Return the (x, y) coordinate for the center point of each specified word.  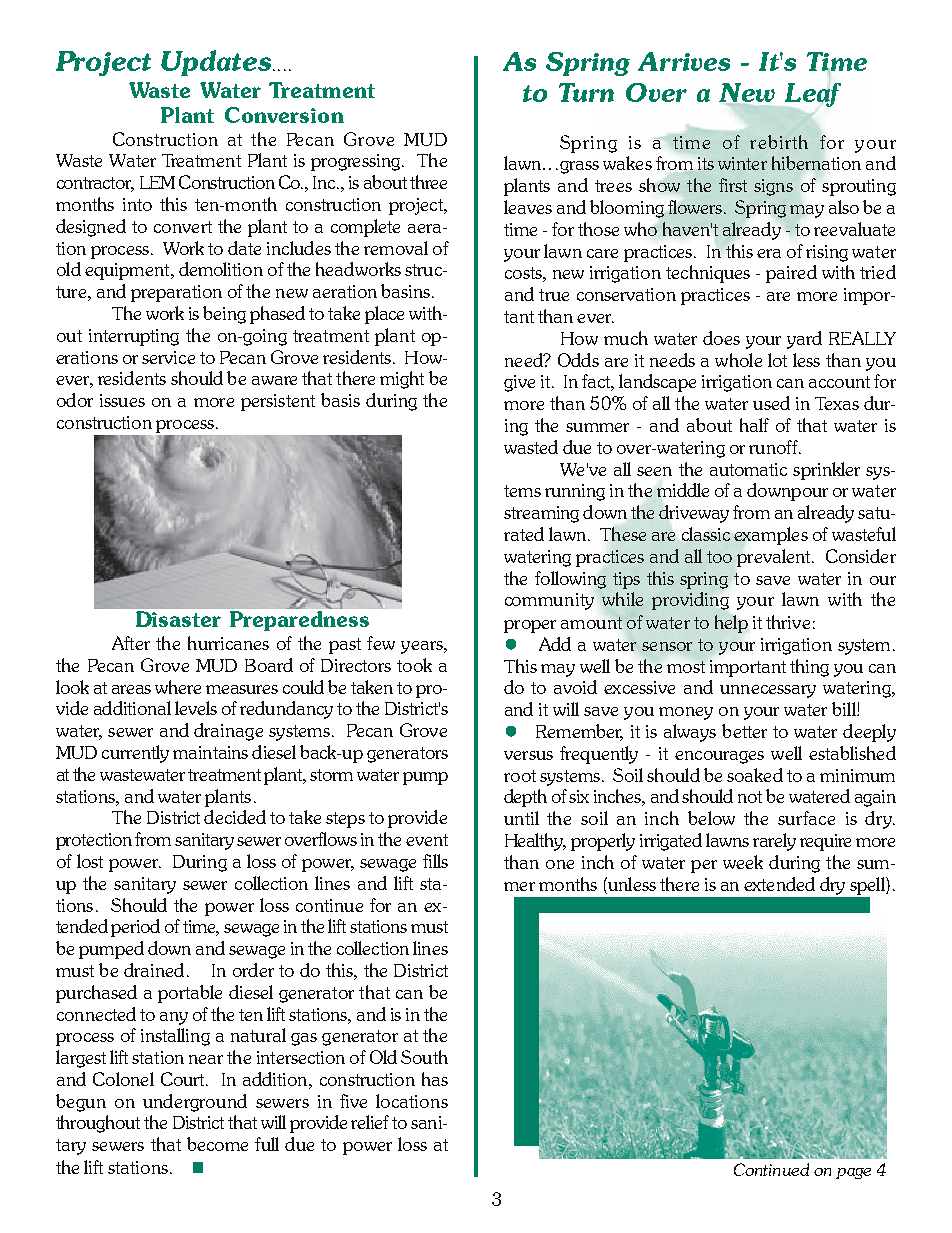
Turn (586, 92)
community (549, 601)
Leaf (813, 93)
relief (370, 1122)
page (853, 1173)
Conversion (284, 115)
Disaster (178, 619)
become (217, 1144)
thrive (788, 622)
